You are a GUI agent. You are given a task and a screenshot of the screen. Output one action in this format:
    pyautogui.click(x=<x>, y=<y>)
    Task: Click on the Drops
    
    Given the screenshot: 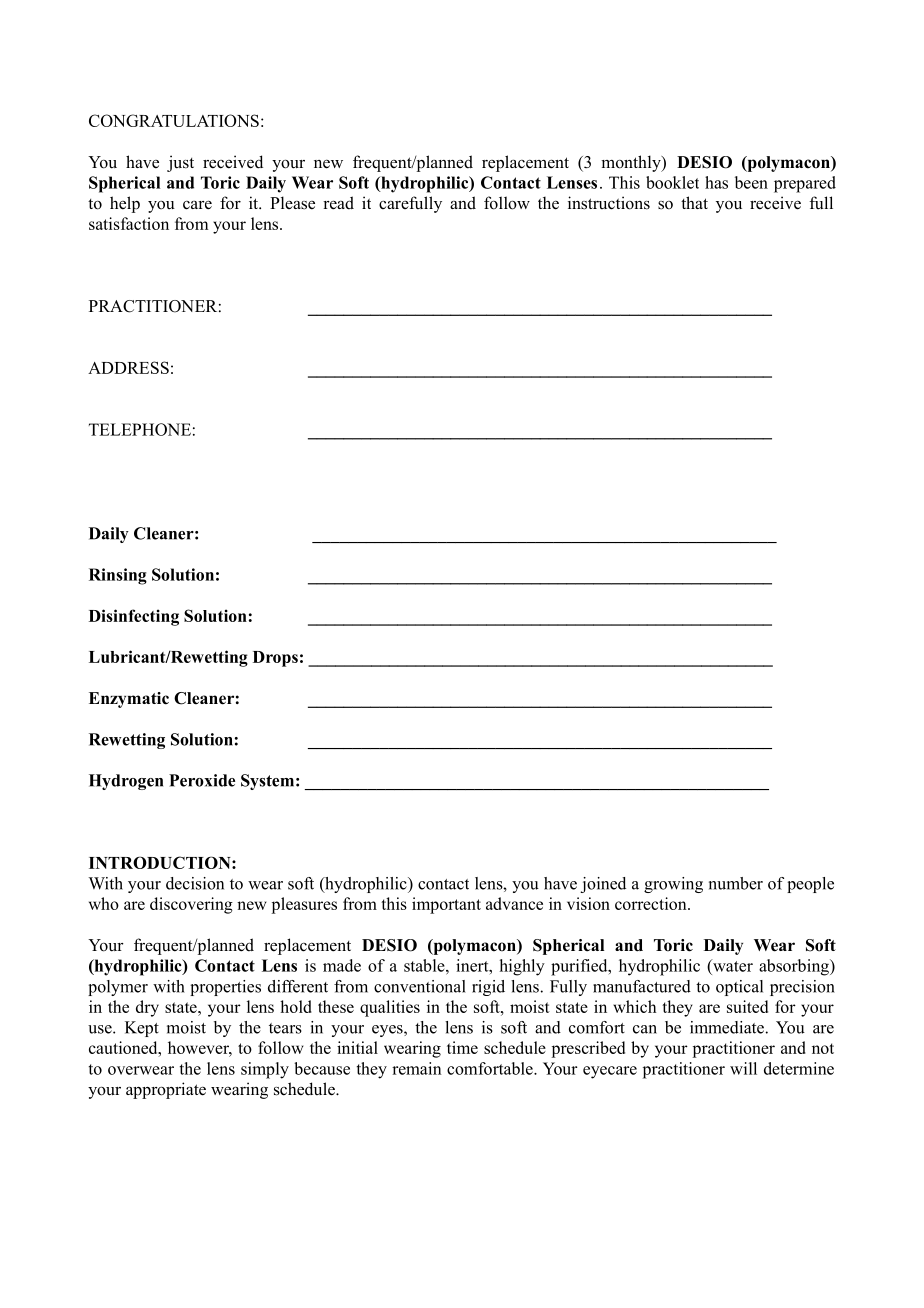 What is the action you would take?
    pyautogui.click(x=275, y=659)
